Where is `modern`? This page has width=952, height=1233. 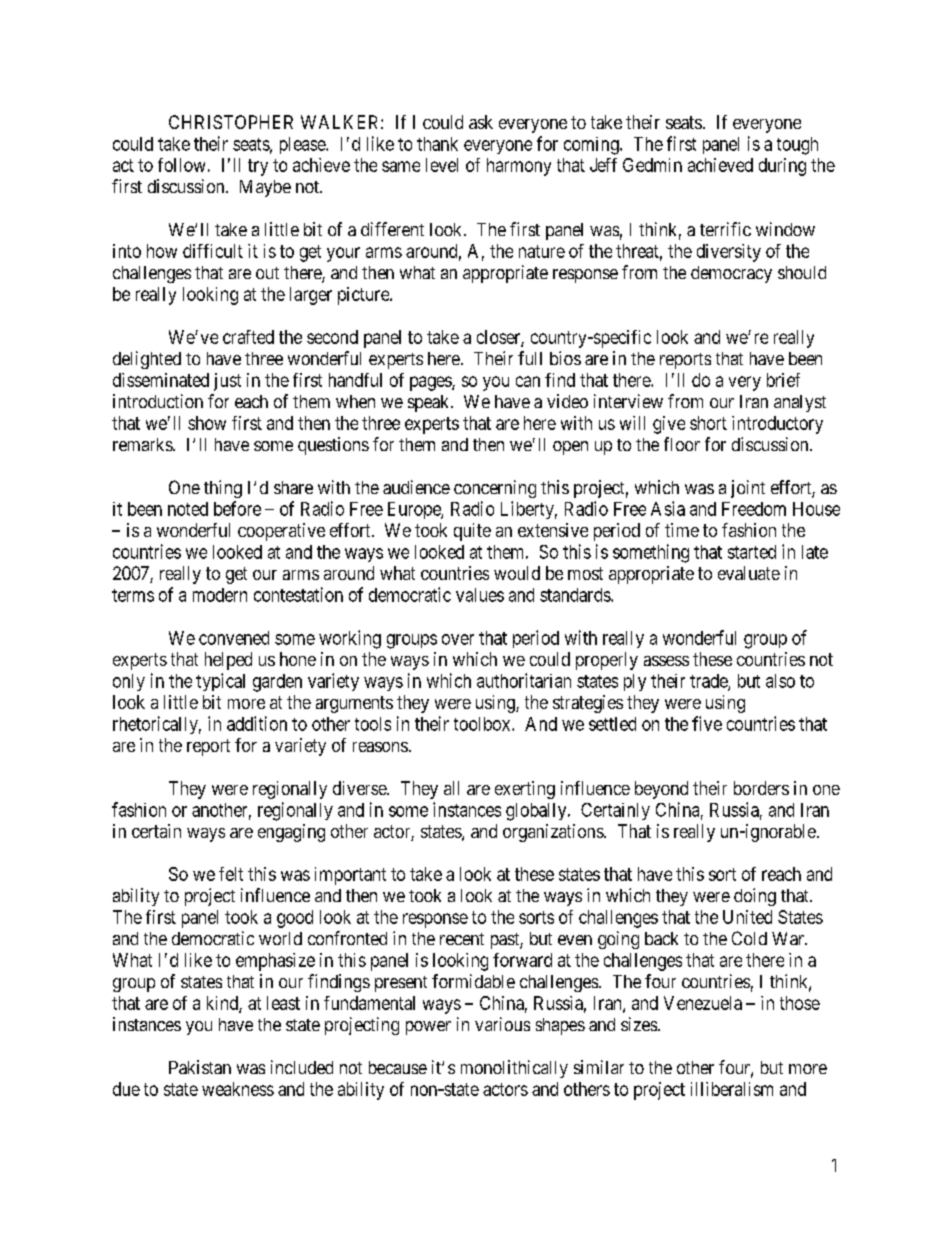 modern is located at coordinates (220, 595).
